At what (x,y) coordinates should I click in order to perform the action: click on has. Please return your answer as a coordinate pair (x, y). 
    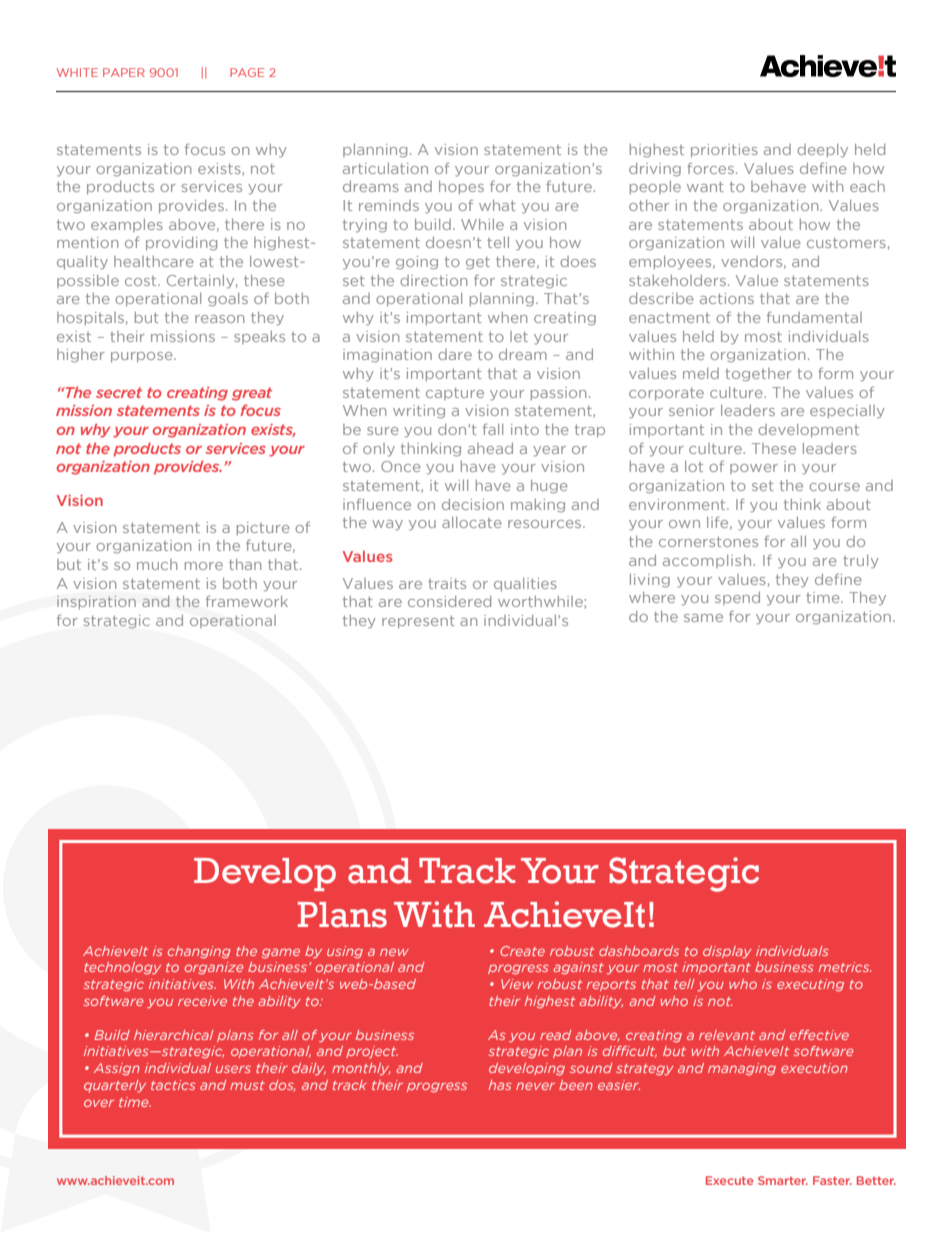
    Looking at the image, I should click on (500, 1085).
